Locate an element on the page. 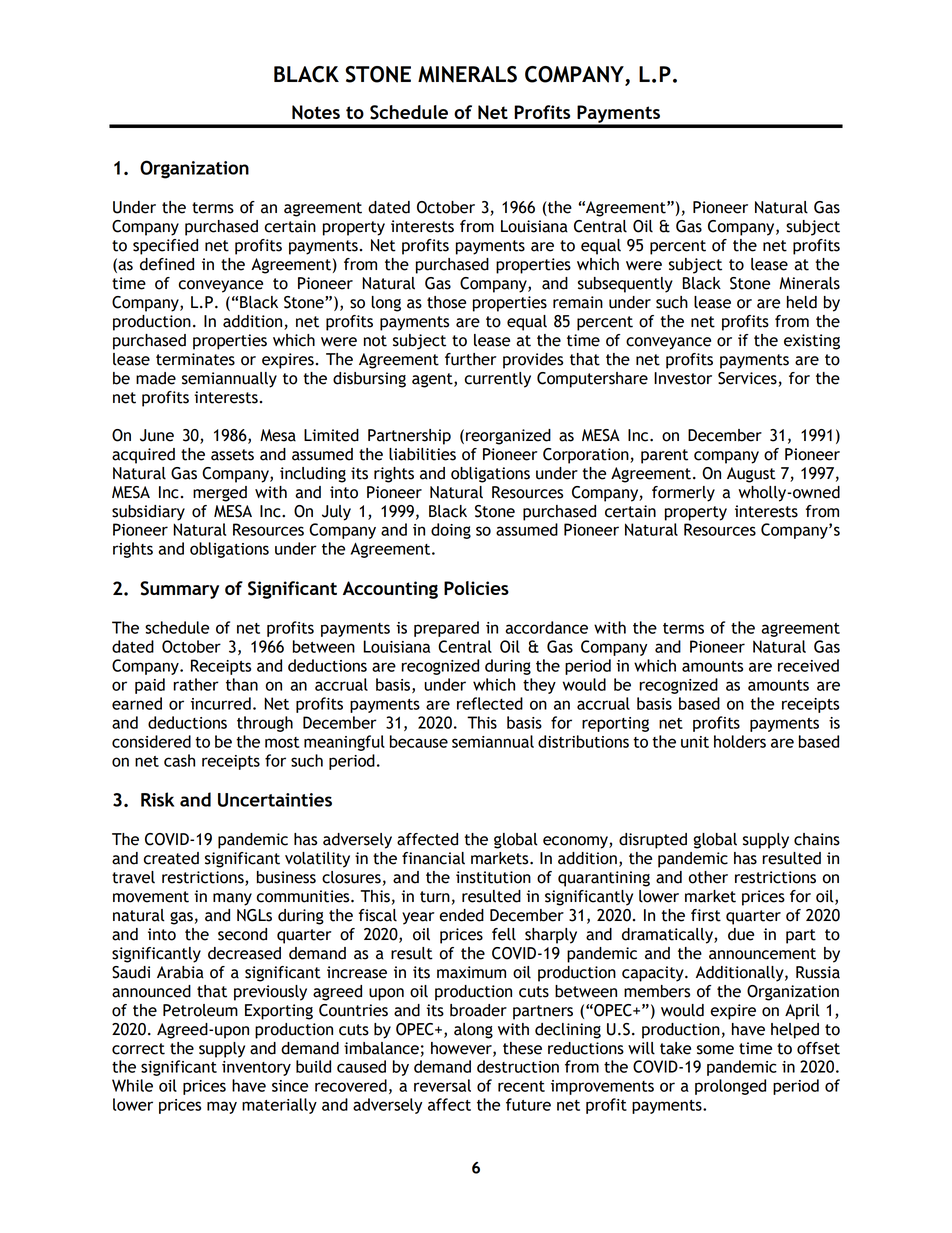  reversal is located at coordinates (442, 1085).
